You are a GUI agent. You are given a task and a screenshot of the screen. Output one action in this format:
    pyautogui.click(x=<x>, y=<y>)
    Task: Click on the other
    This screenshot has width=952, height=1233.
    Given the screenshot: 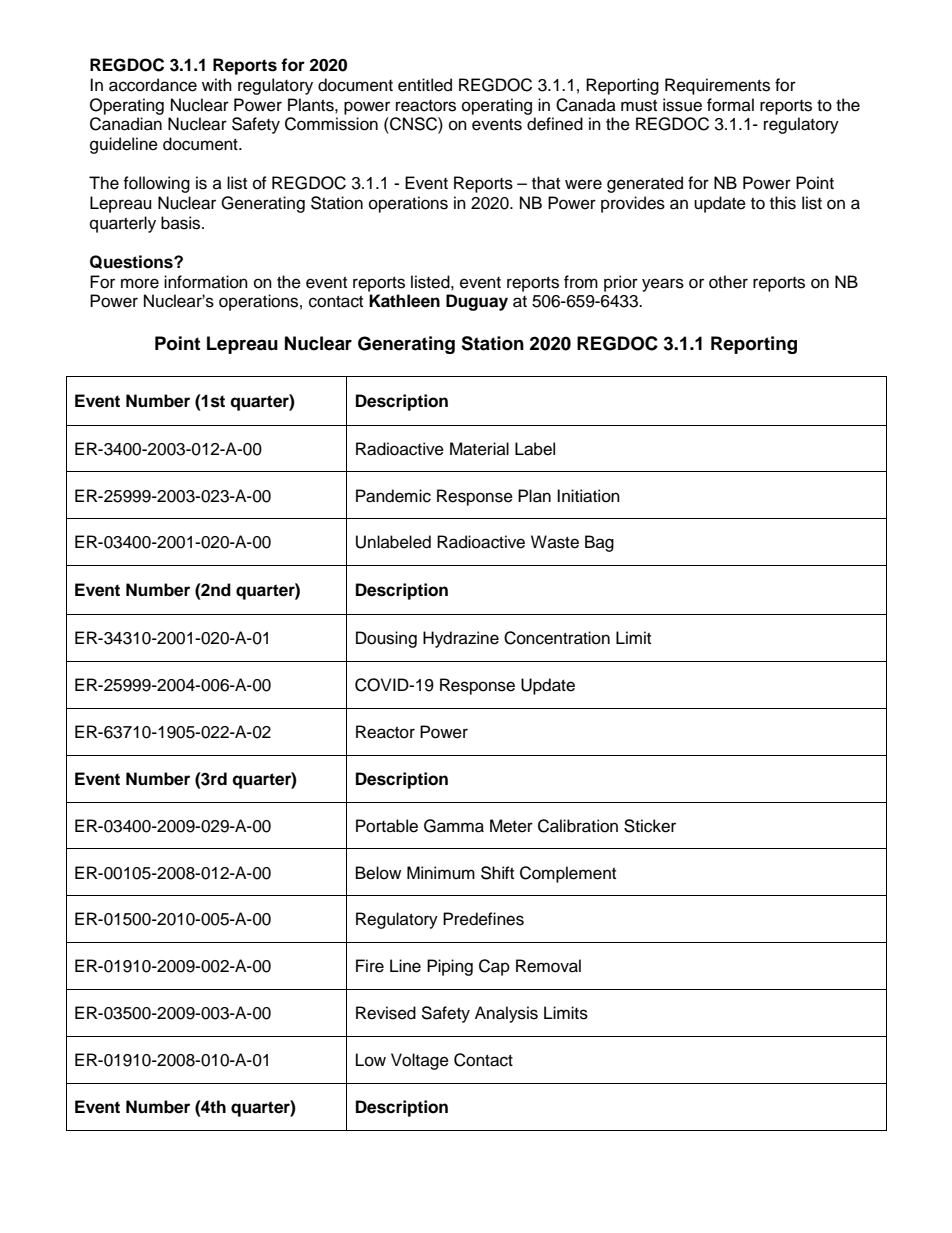 What is the action you would take?
    pyautogui.click(x=728, y=282)
